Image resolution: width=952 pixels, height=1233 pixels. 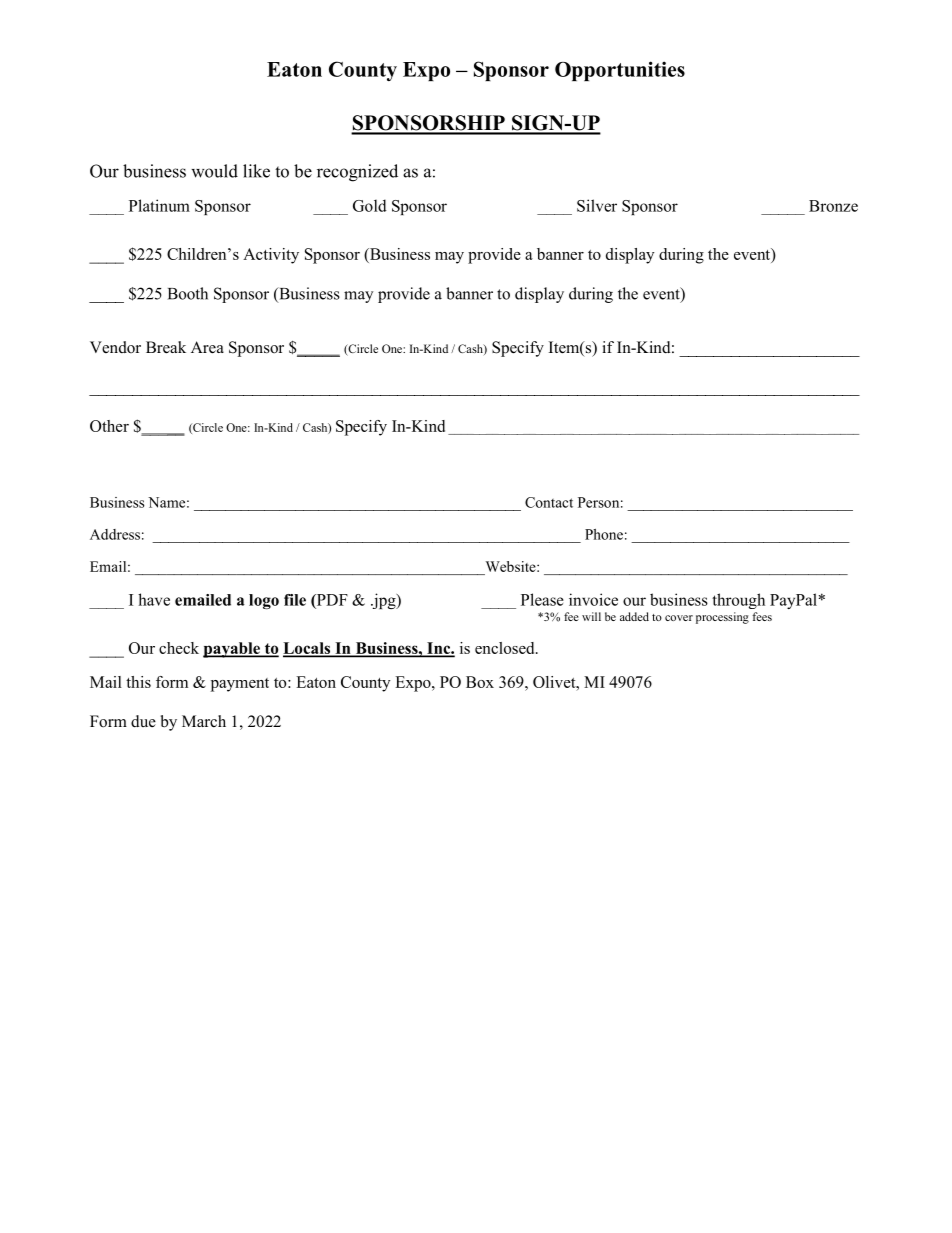 What do you see at coordinates (597, 205) in the page?
I see `Silver` at bounding box center [597, 205].
